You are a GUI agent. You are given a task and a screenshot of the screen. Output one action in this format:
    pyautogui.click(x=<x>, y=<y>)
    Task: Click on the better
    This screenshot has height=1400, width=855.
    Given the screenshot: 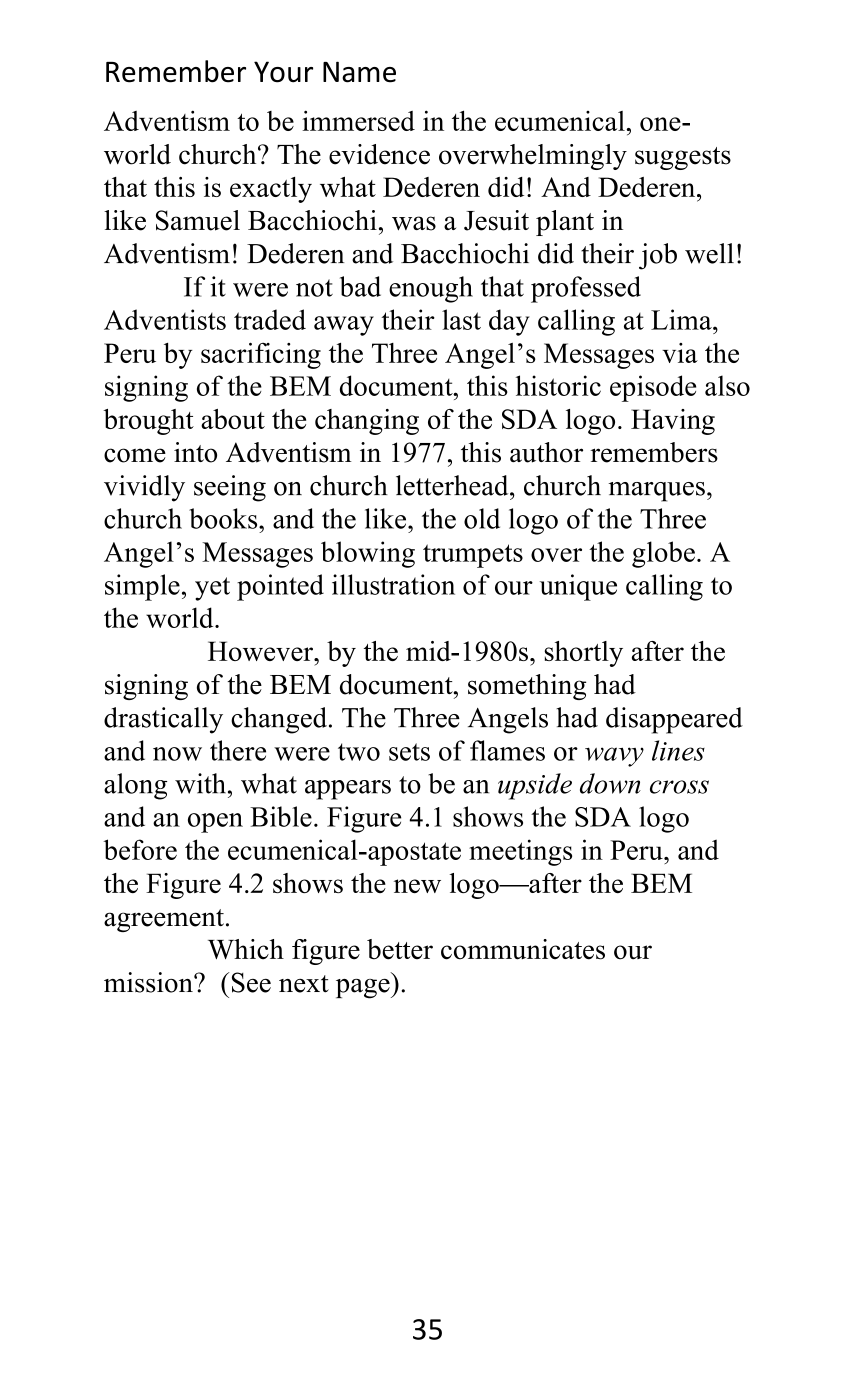 What is the action you would take?
    pyautogui.click(x=400, y=949)
